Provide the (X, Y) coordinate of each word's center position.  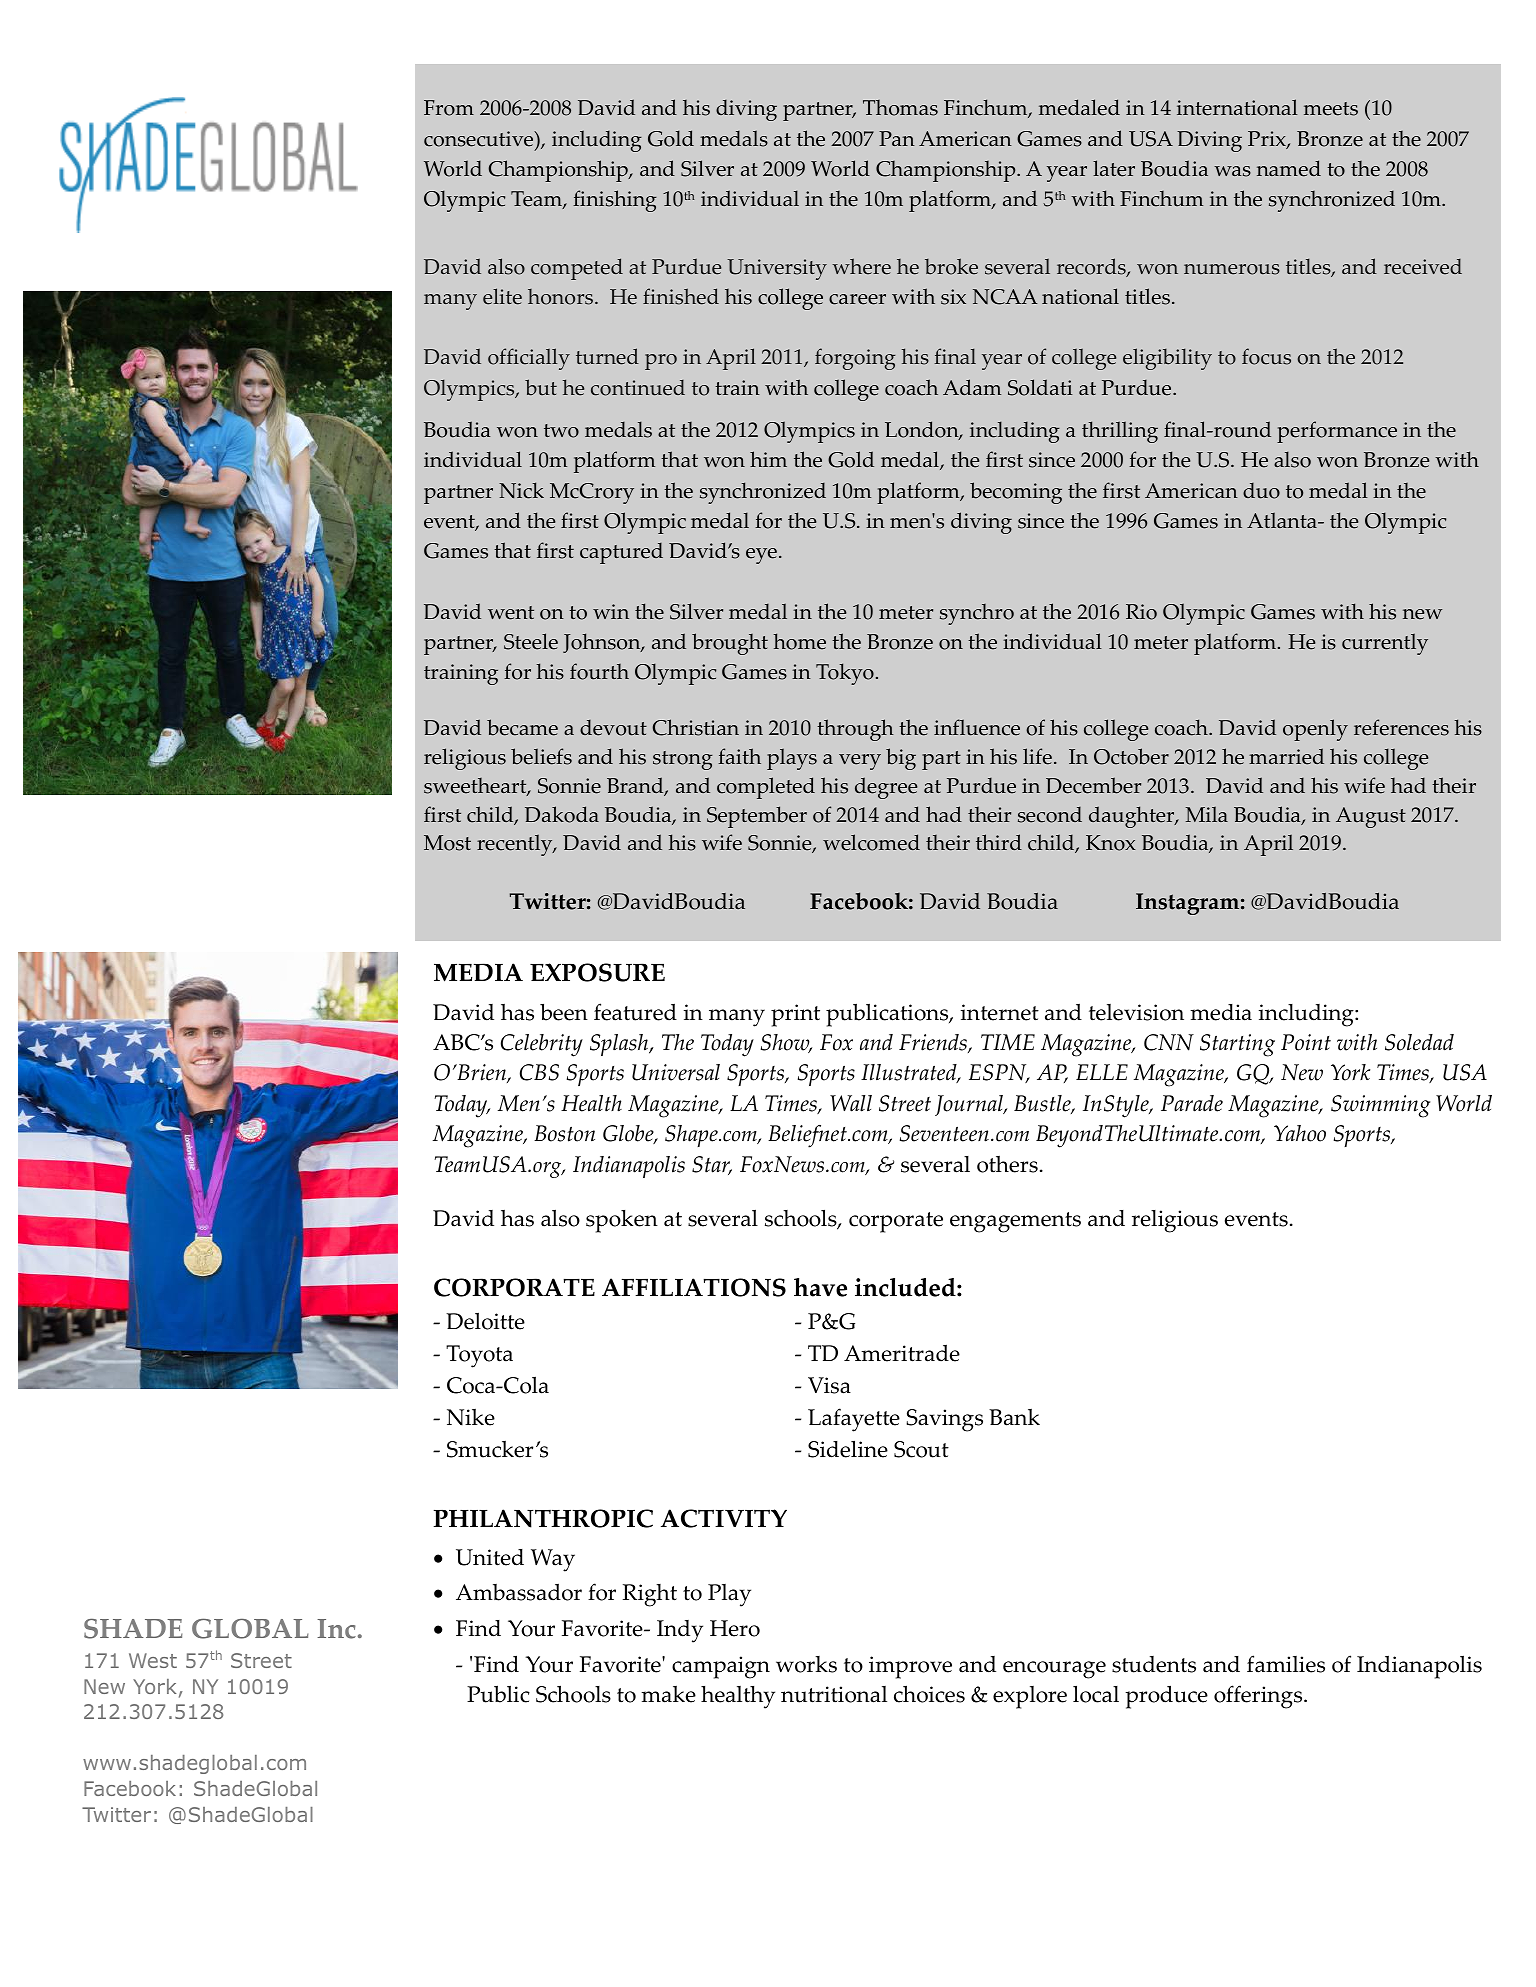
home (799, 641)
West (153, 1660)
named (1289, 168)
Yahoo (1300, 1133)
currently (1385, 644)
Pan (897, 138)
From (449, 108)
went (511, 613)
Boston (564, 1133)
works (806, 1664)
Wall (851, 1103)
